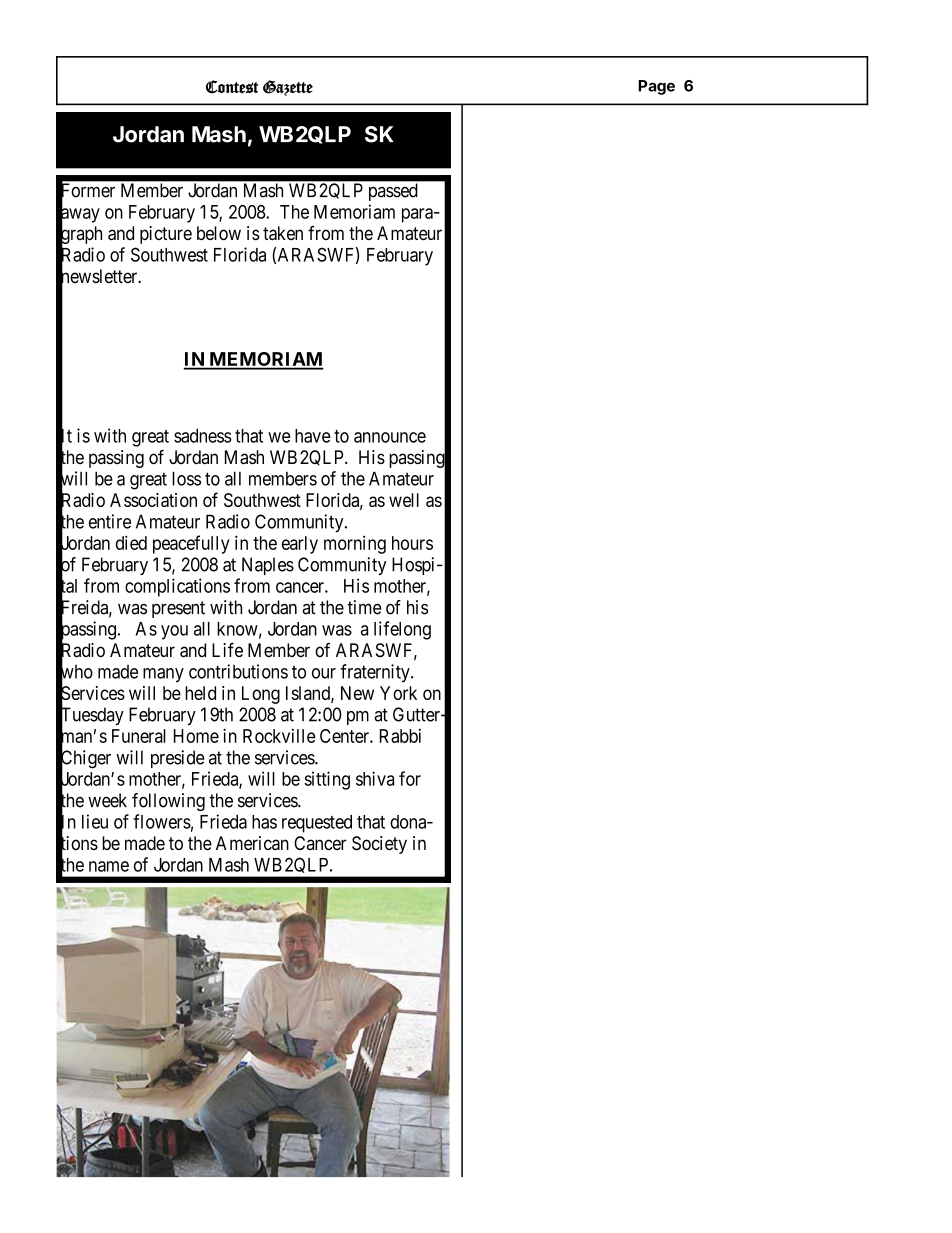  What do you see at coordinates (168, 802) in the document?
I see `following` at bounding box center [168, 802].
